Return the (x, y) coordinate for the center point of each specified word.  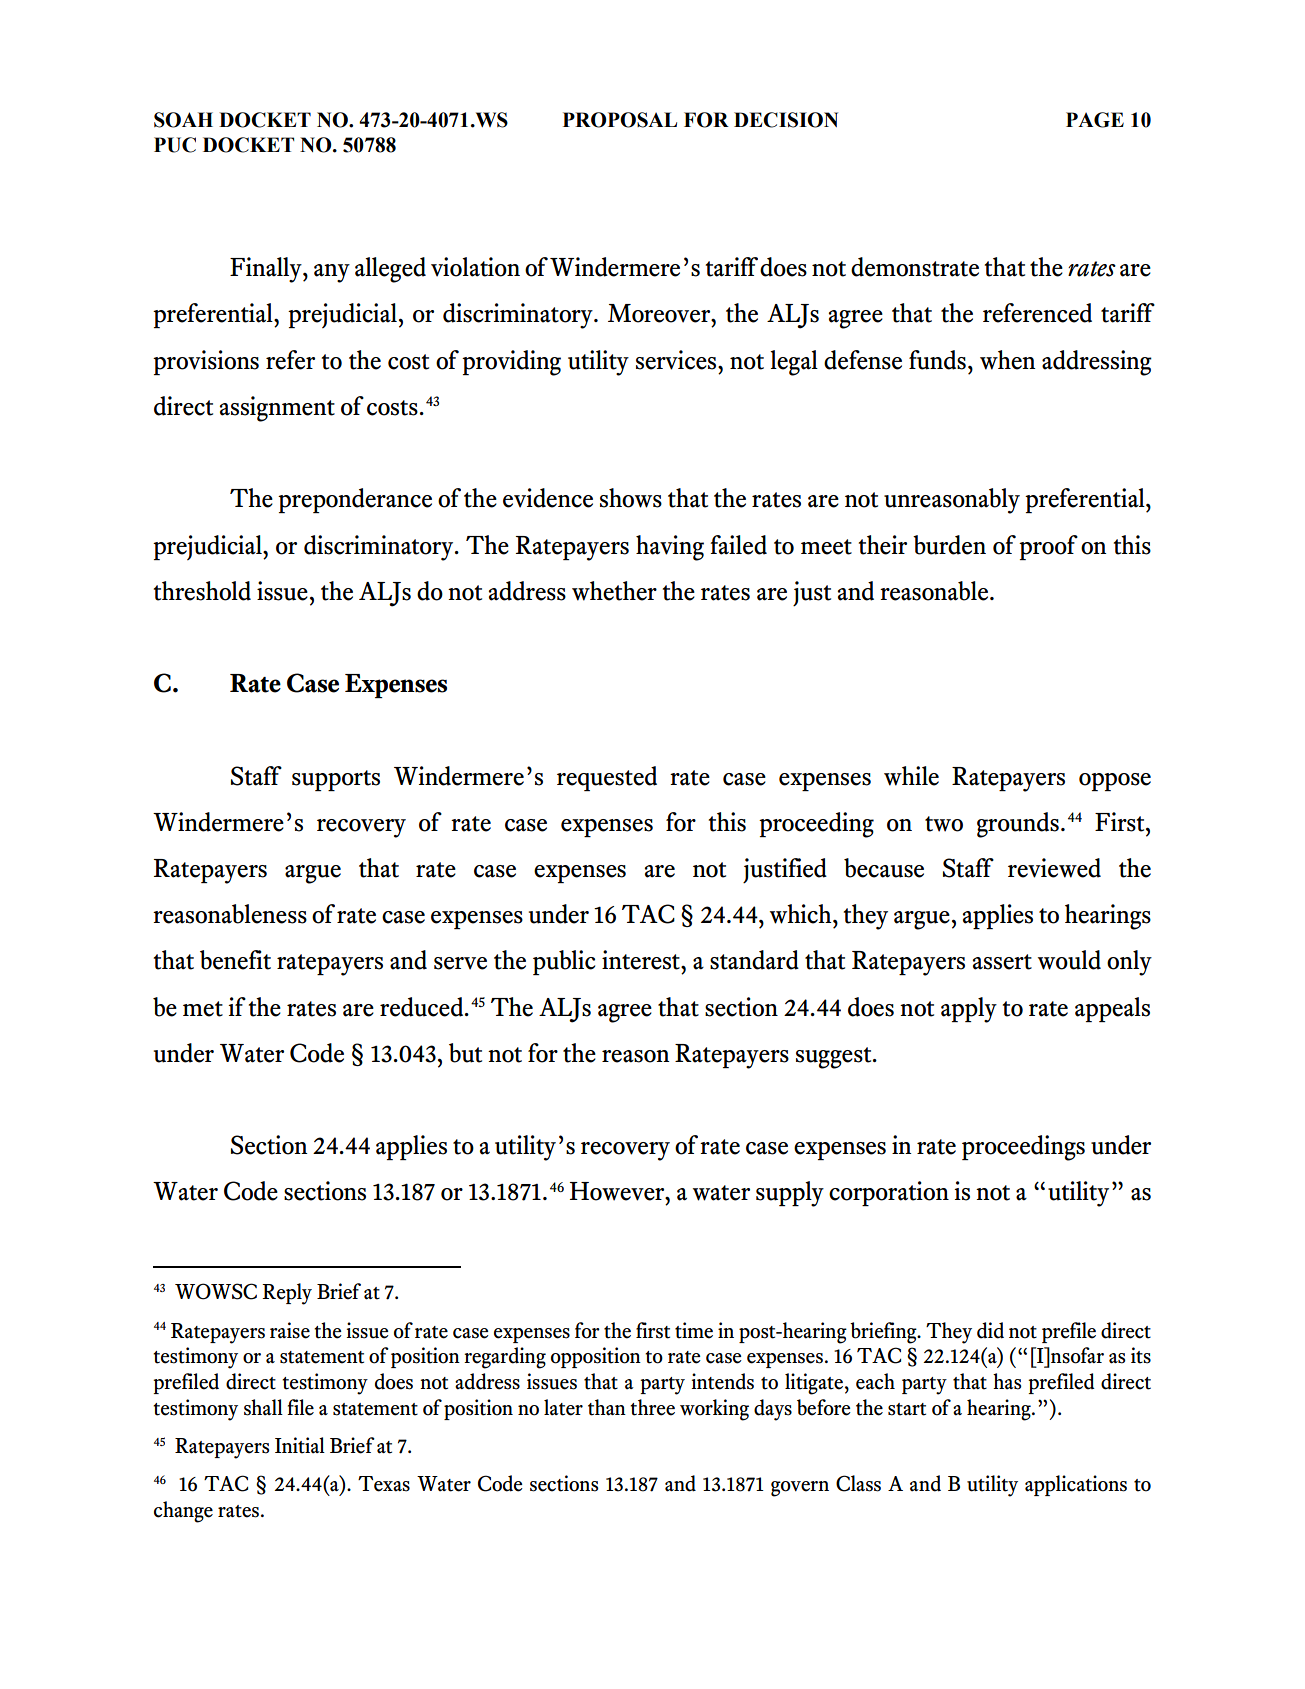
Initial (300, 1445)
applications (1076, 1485)
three (652, 1407)
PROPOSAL (620, 120)
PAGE (1095, 120)
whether (614, 591)
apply (969, 1010)
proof (1048, 547)
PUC (175, 145)
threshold (202, 591)
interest (642, 960)
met (203, 1009)
